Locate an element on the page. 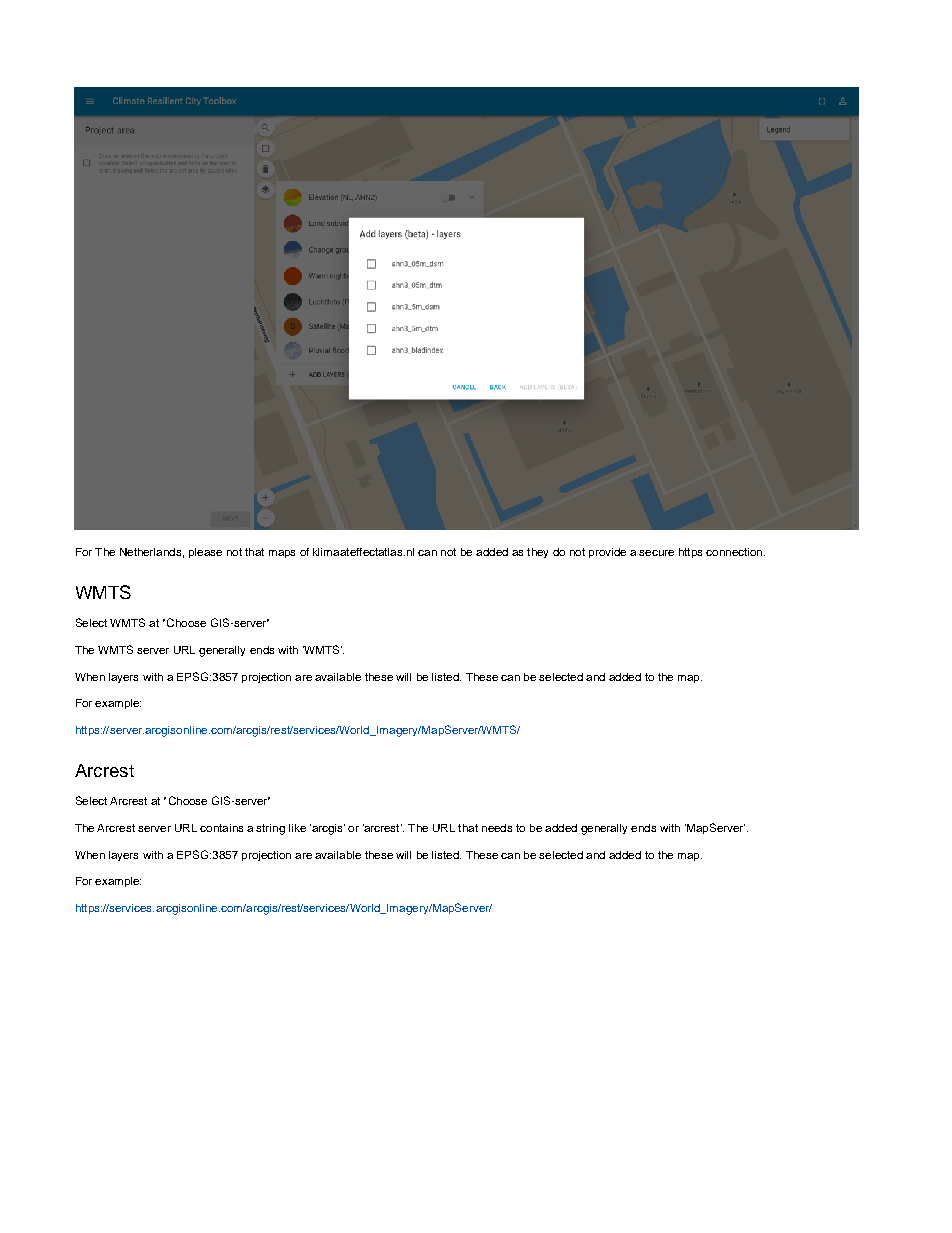 The image size is (952, 1233). connection is located at coordinates (734, 552).
